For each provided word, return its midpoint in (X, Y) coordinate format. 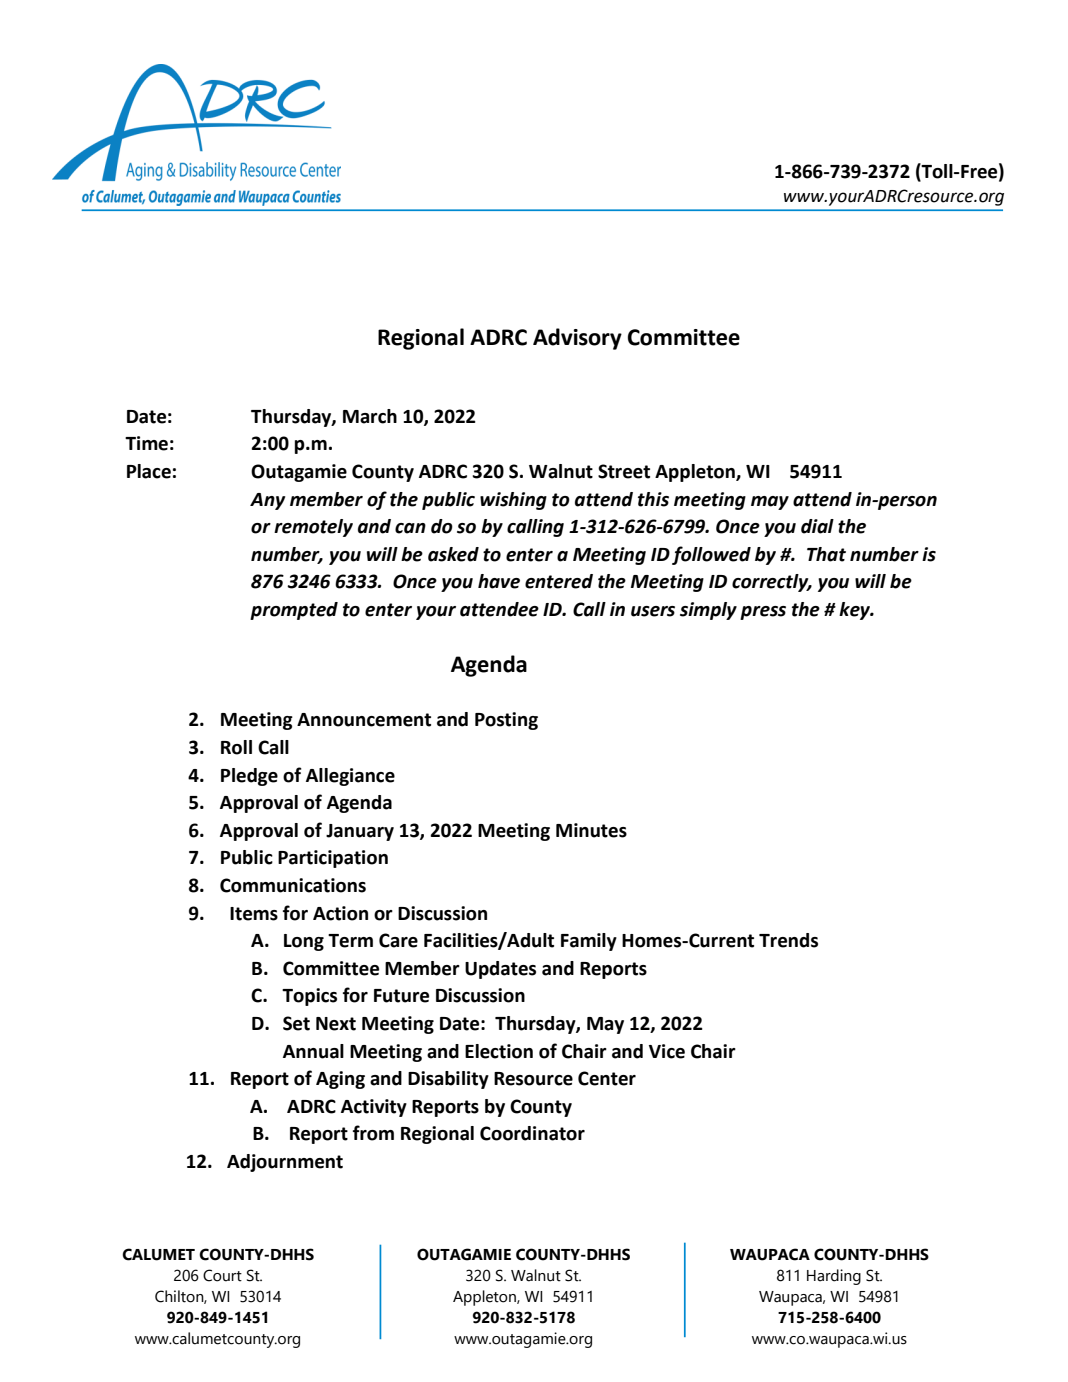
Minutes (591, 830)
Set (296, 1023)
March (370, 416)
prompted (294, 611)
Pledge (249, 777)
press (763, 613)
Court (222, 1275)
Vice (667, 1051)
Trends (788, 940)
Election (499, 1051)
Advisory (577, 339)
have (499, 581)
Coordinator (532, 1133)
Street (624, 471)
